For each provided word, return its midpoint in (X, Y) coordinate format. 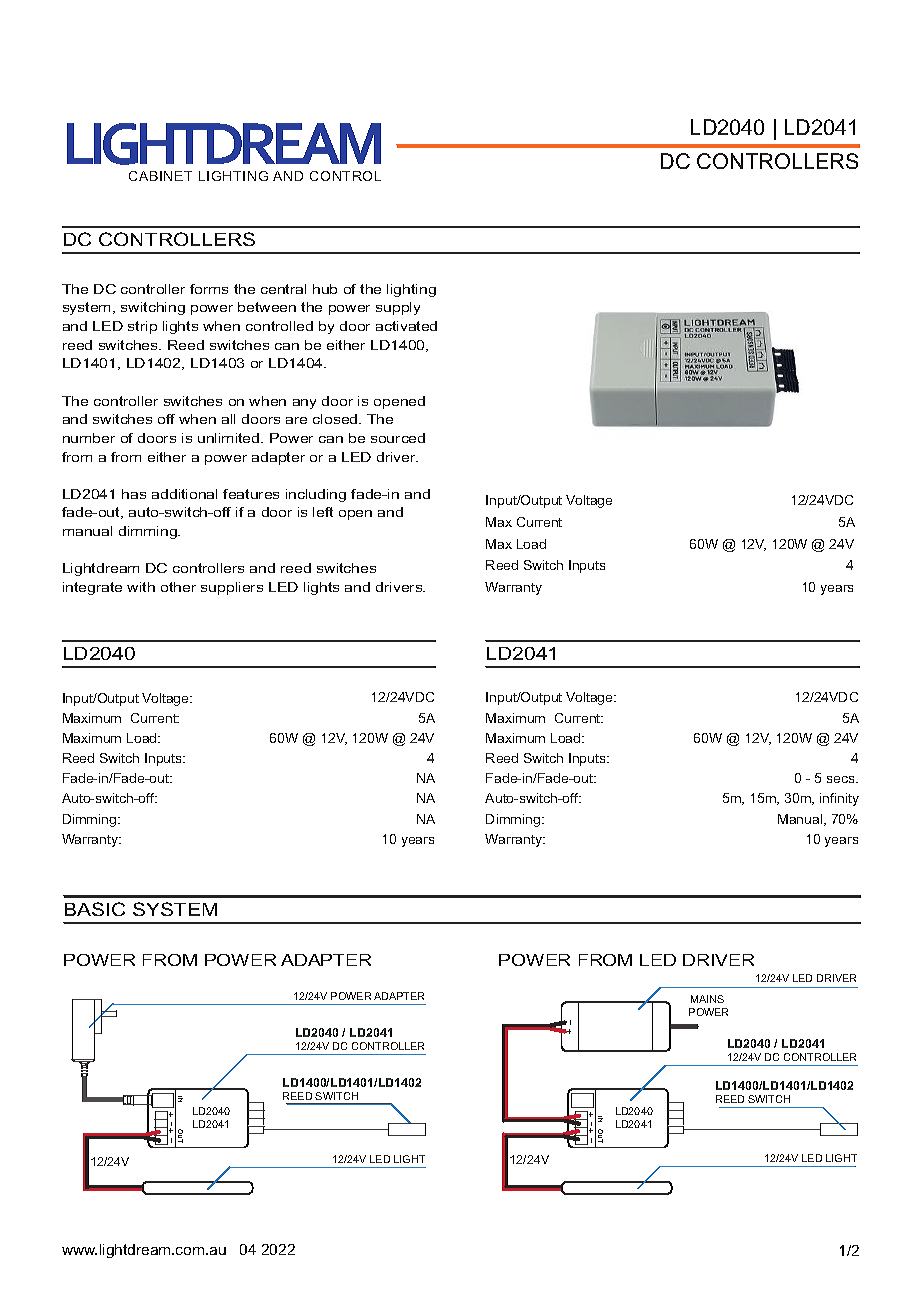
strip (142, 327)
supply (398, 308)
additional (184, 494)
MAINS (707, 999)
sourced (398, 438)
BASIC (95, 909)
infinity (839, 799)
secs (842, 779)
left (323, 512)
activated (406, 326)
